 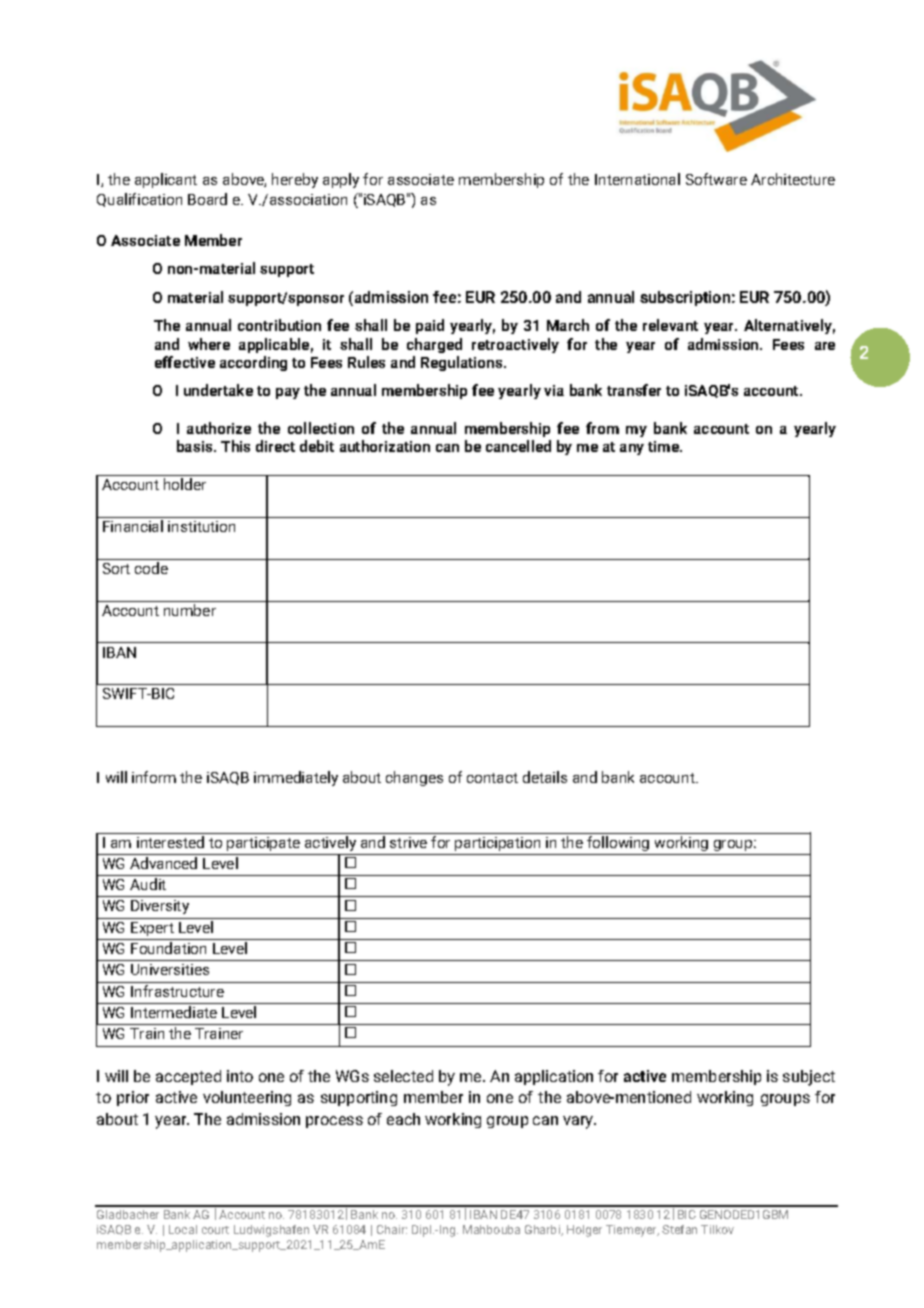 I want to click on Advanced, so click(x=163, y=863).
